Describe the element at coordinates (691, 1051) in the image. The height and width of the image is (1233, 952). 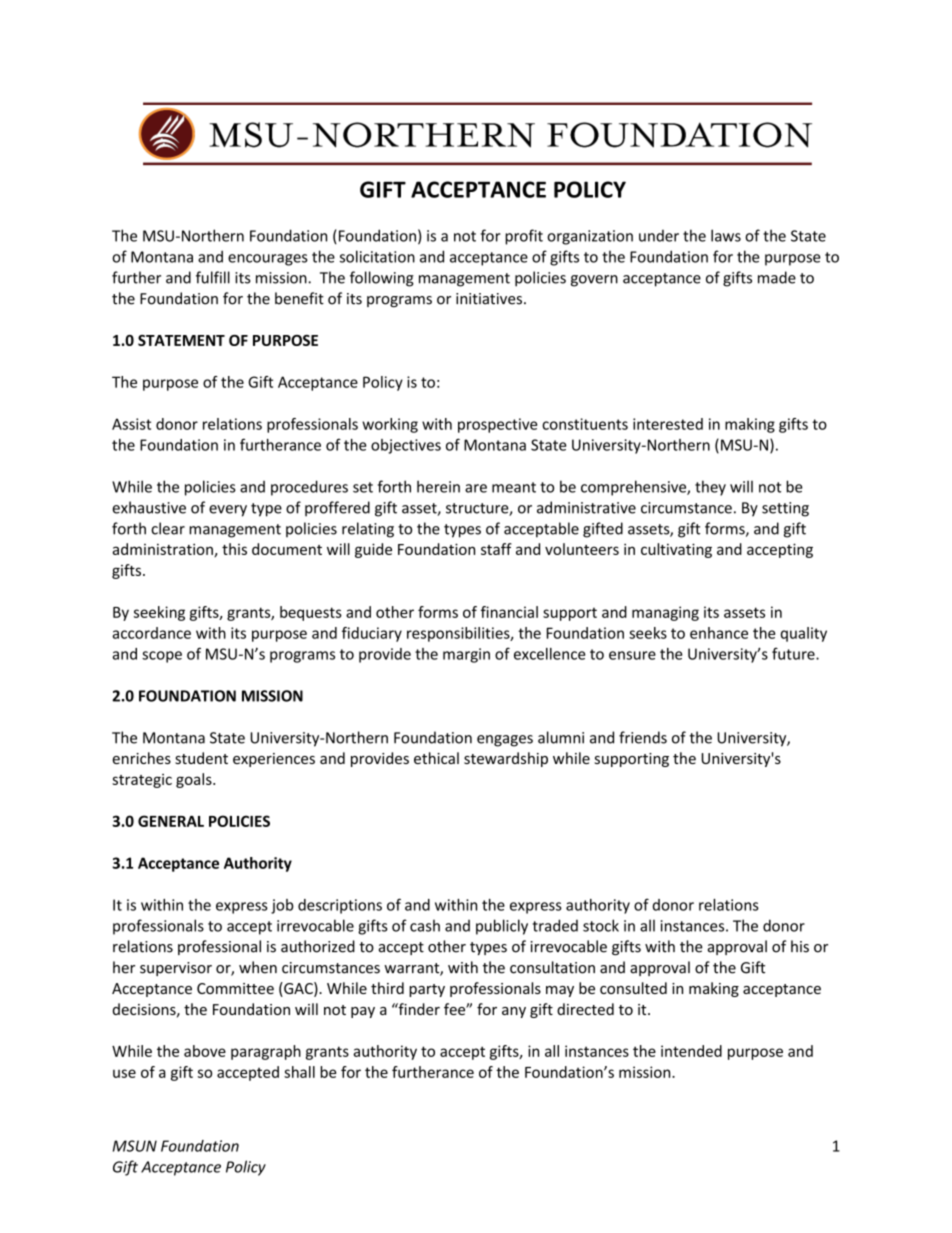
I see `intended` at that location.
